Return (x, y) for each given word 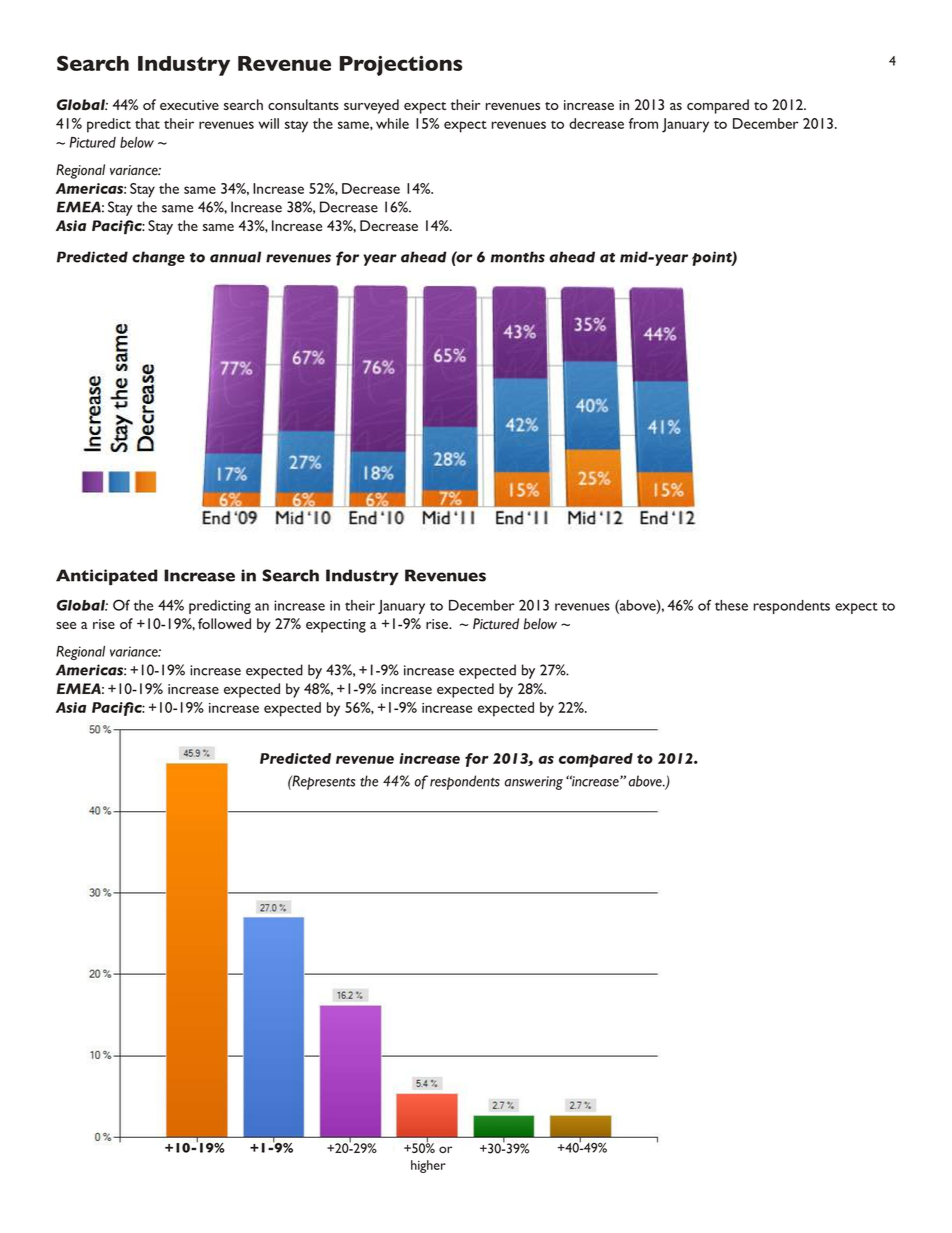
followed (224, 623)
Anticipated (107, 577)
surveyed (371, 106)
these (731, 605)
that (147, 123)
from (643, 123)
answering (533, 783)
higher (428, 1166)
